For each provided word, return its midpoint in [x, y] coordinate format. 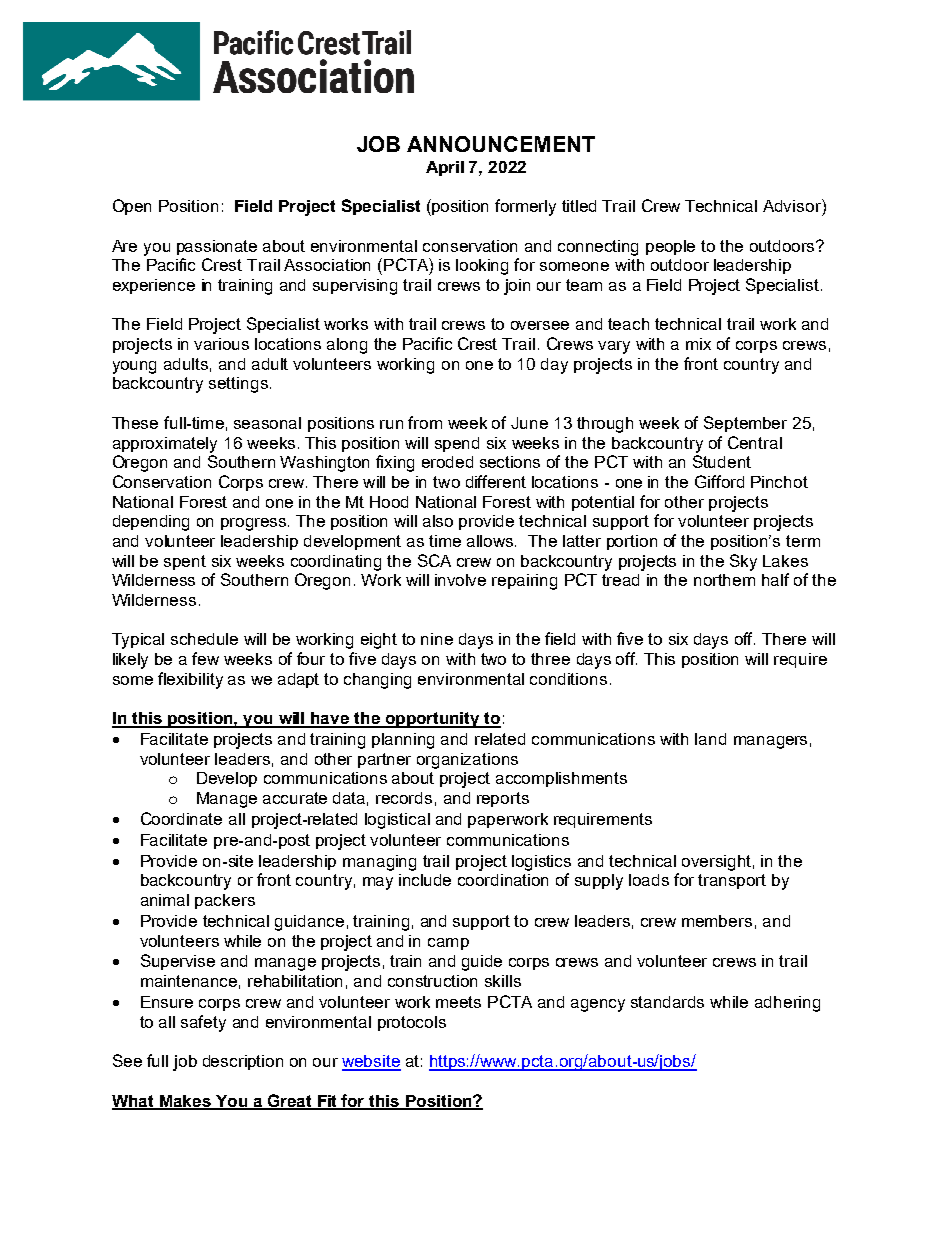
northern [724, 580]
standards [667, 1002]
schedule [204, 639]
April [445, 168]
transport [732, 881]
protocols [412, 1023]
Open [132, 207]
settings [238, 385]
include [425, 880]
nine [437, 639]
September [745, 424]
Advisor [793, 205]
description [243, 1062]
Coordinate [181, 818]
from [425, 422]
